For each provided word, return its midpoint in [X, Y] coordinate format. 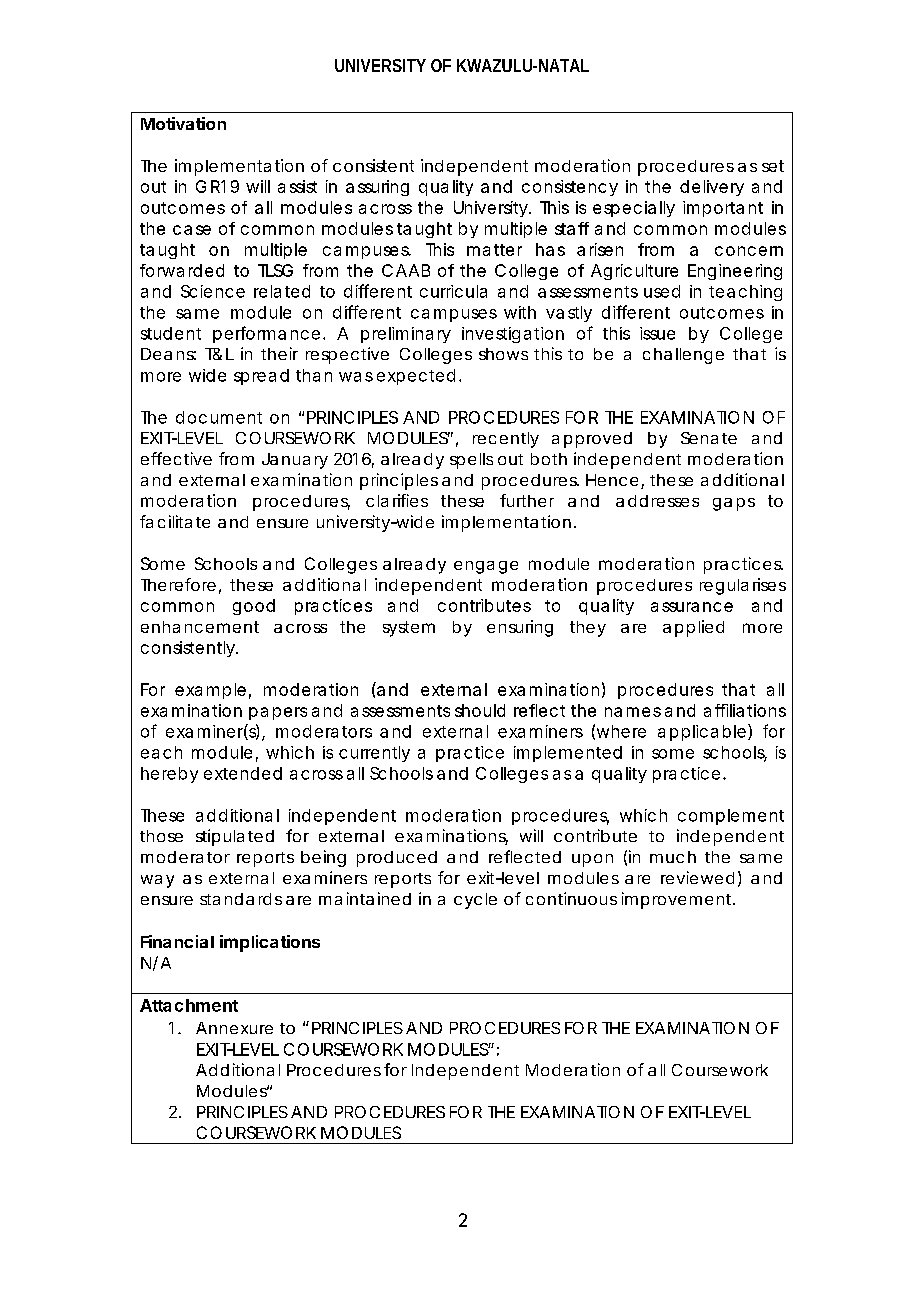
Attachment [189, 1005]
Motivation [183, 123]
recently [506, 440]
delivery [712, 188]
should [480, 710]
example [210, 691]
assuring [377, 188]
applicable [702, 733]
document [219, 417]
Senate [709, 438]
